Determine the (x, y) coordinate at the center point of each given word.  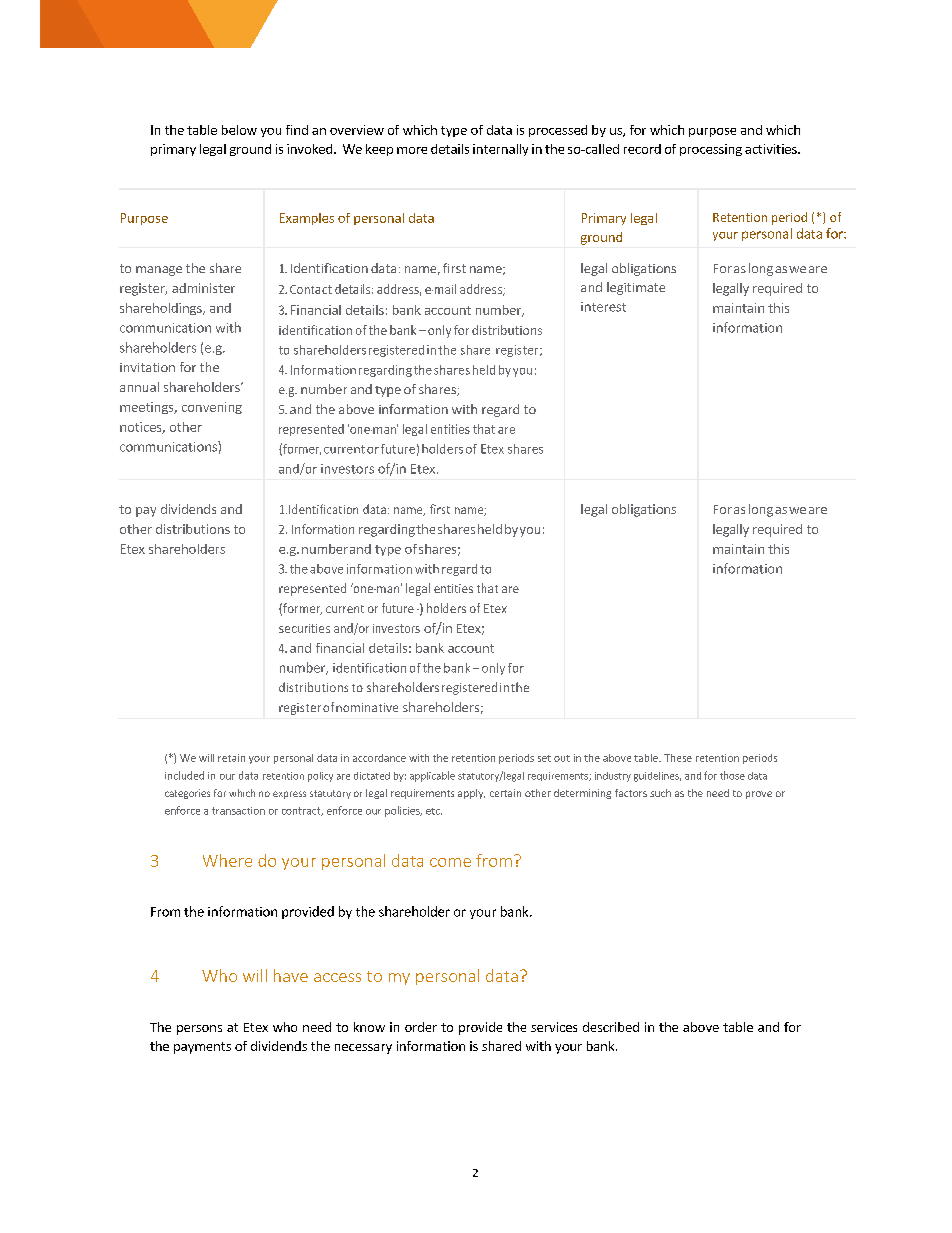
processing (711, 150)
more (412, 150)
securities (304, 628)
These (678, 758)
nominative (367, 707)
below (239, 130)
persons (199, 1030)
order (421, 1027)
